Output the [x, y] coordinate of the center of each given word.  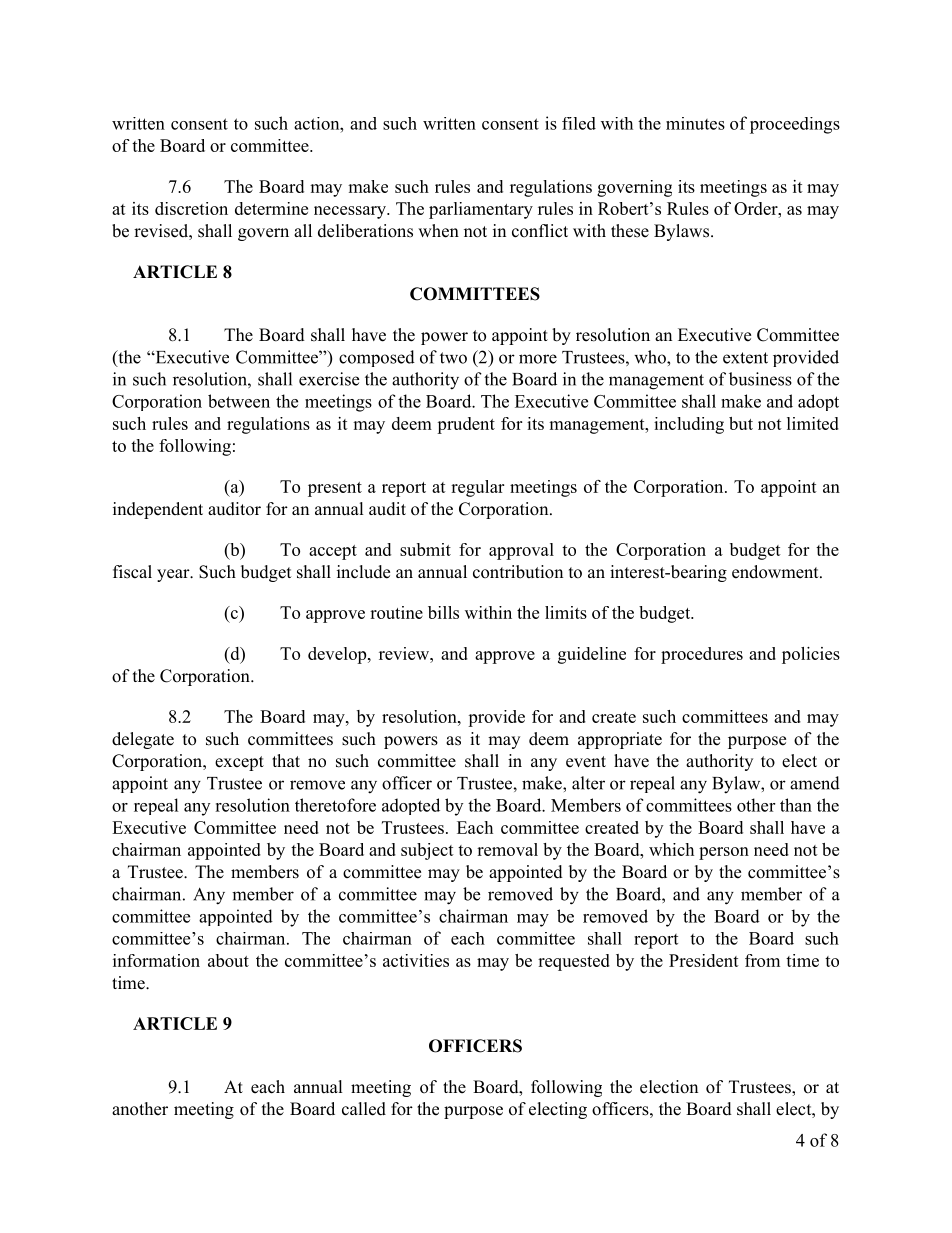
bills [443, 612]
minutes [695, 123]
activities [416, 960]
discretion [191, 208]
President [704, 960]
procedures [702, 655]
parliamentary [481, 210]
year [174, 575]
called [364, 1109]
